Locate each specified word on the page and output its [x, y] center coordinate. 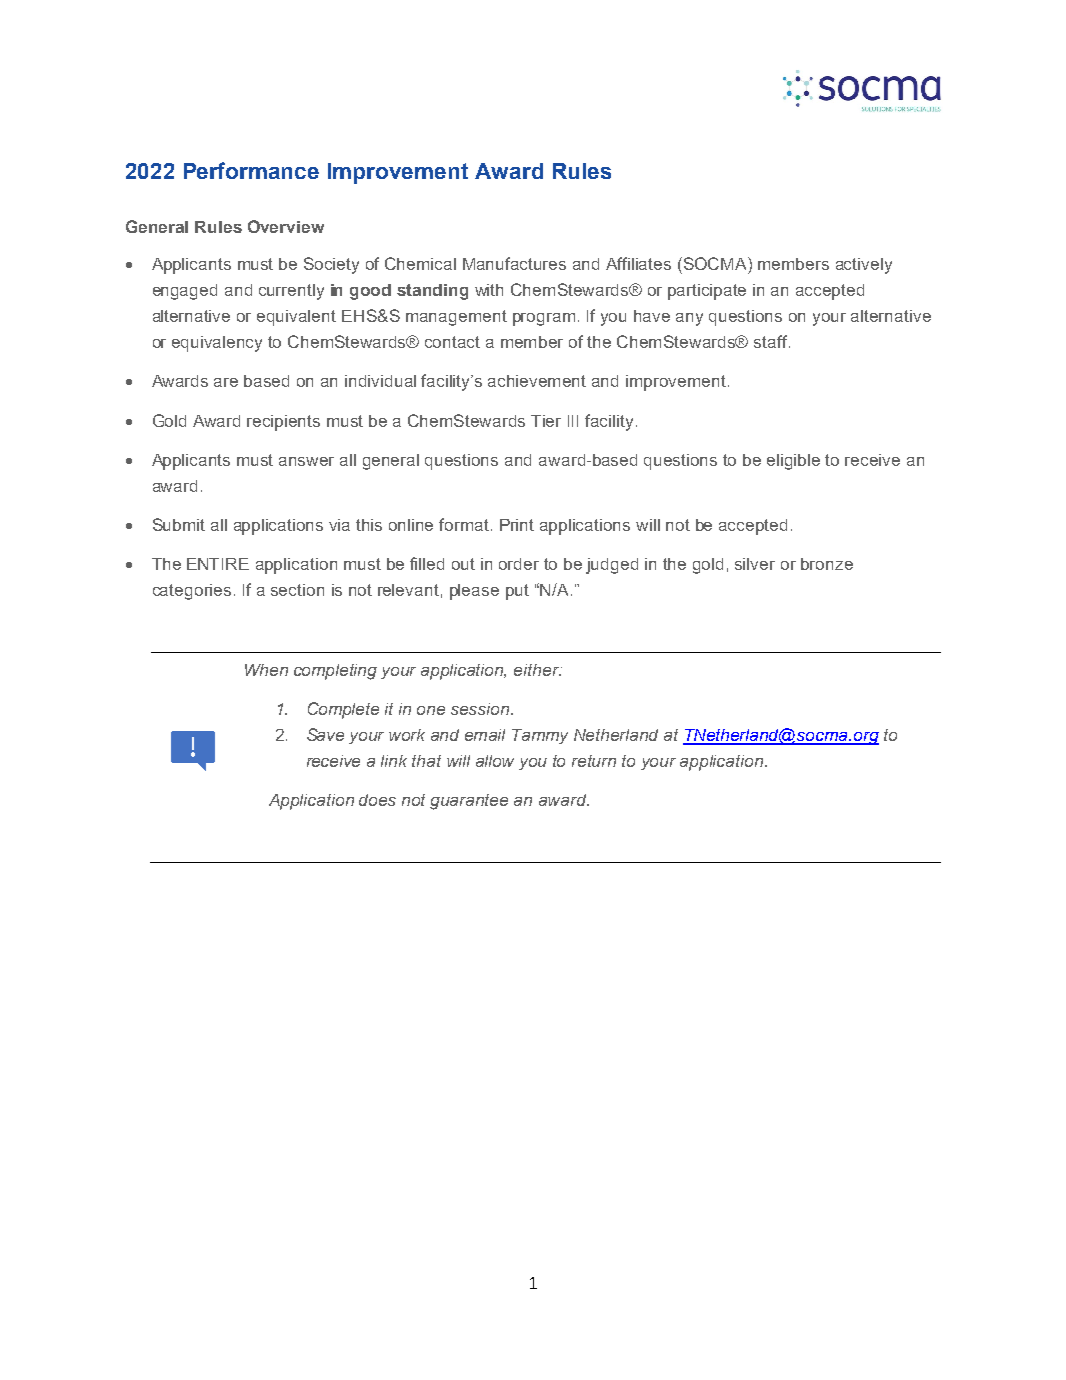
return [594, 761]
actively [864, 266]
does [377, 800]
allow [495, 761]
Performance [251, 170]
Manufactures [514, 263]
